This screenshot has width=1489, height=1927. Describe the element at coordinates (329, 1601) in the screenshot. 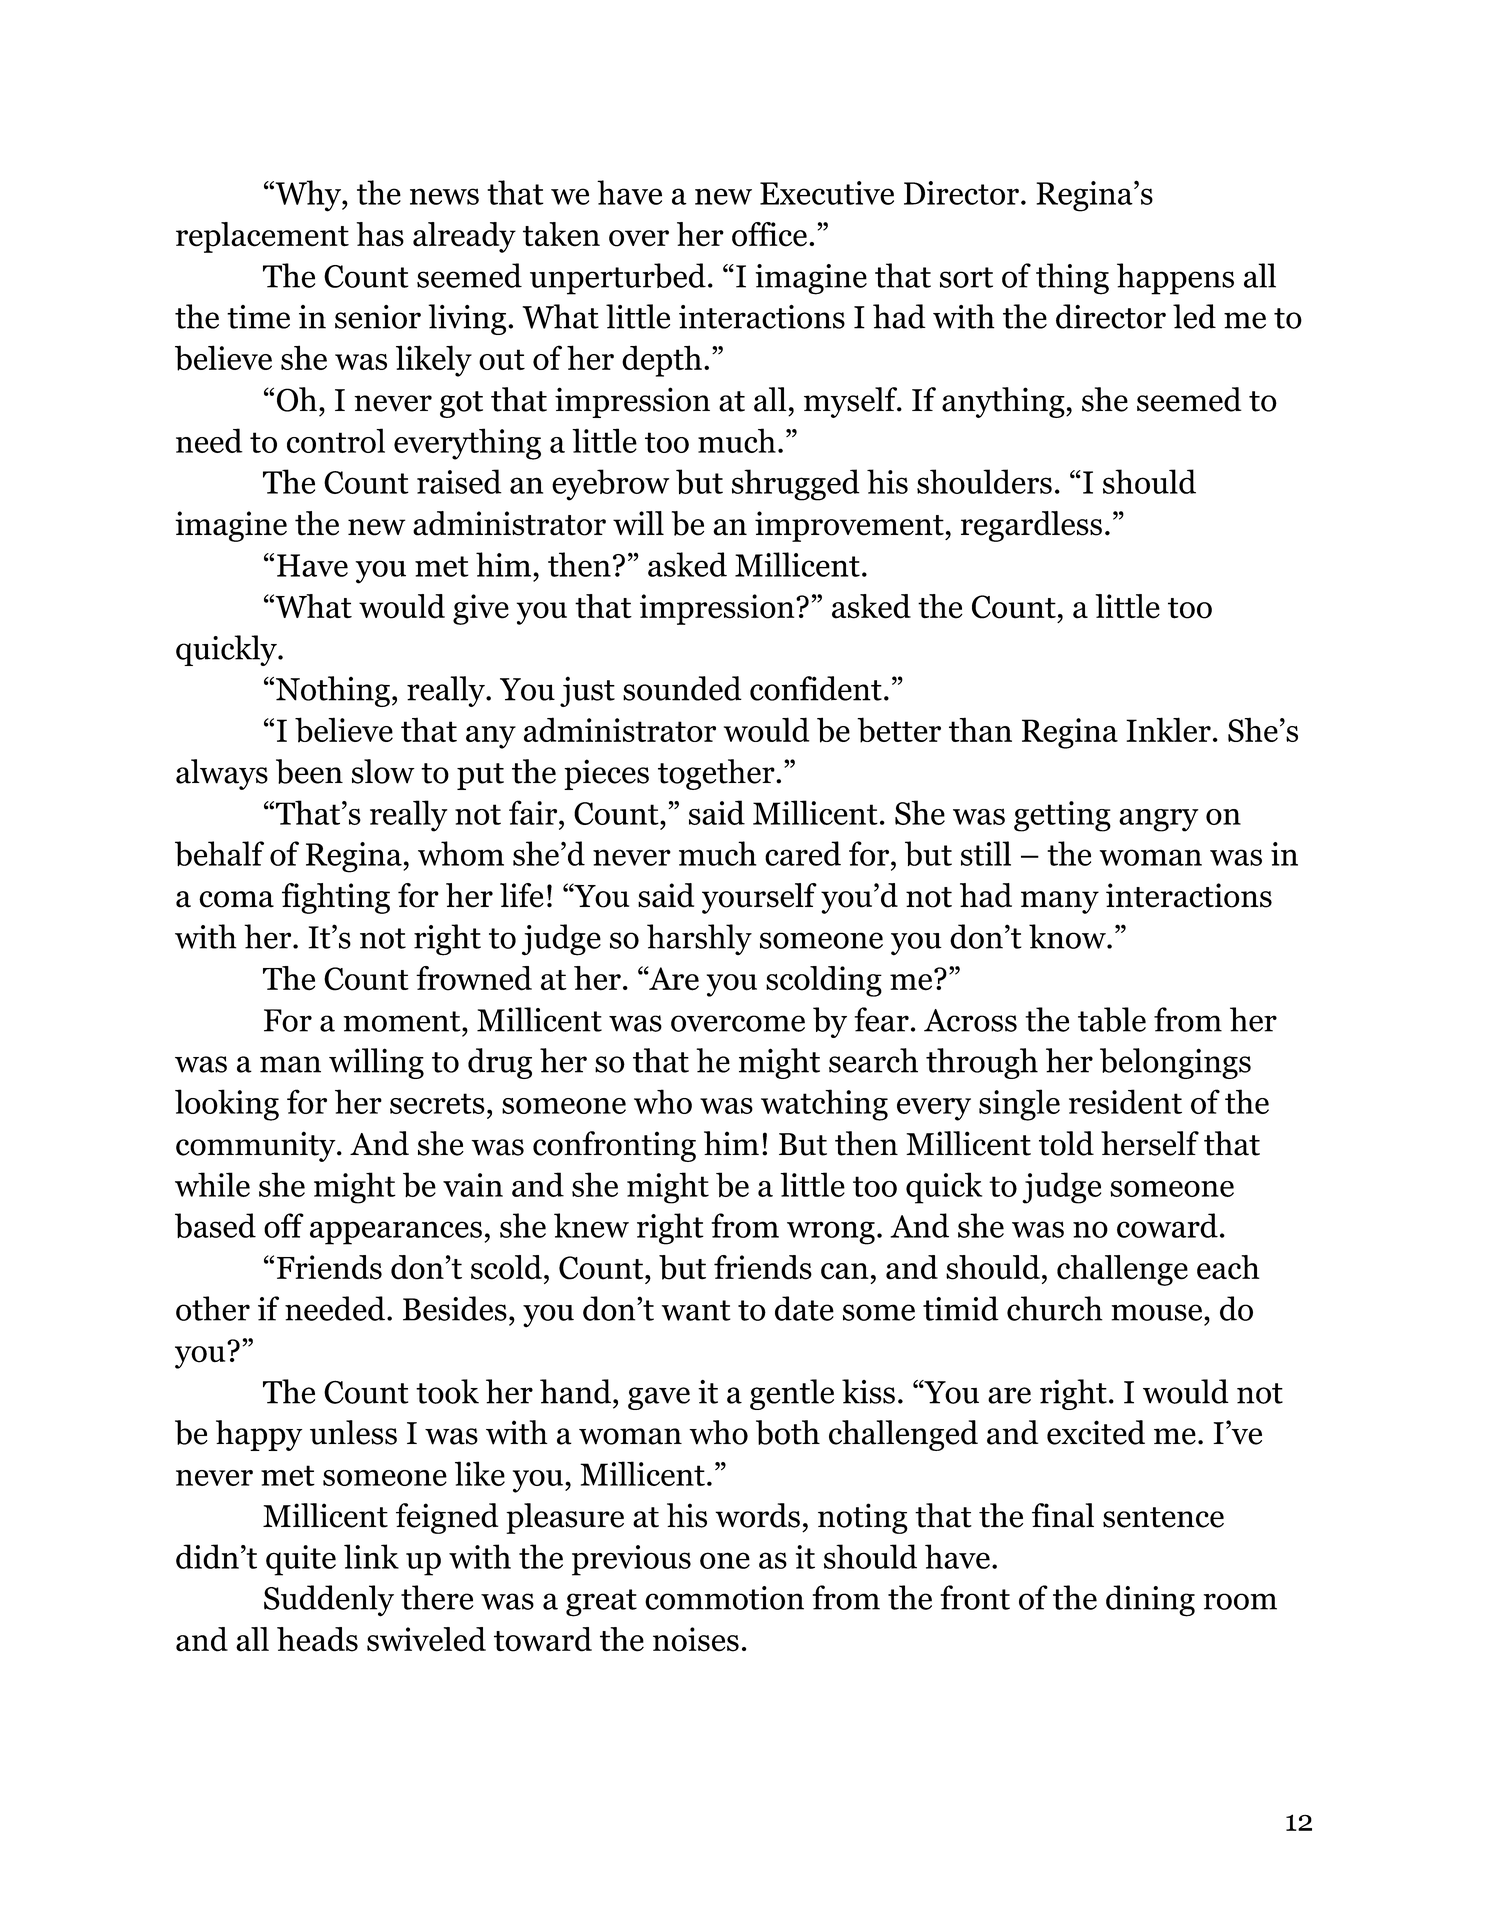

I see `Suddenly` at that location.
